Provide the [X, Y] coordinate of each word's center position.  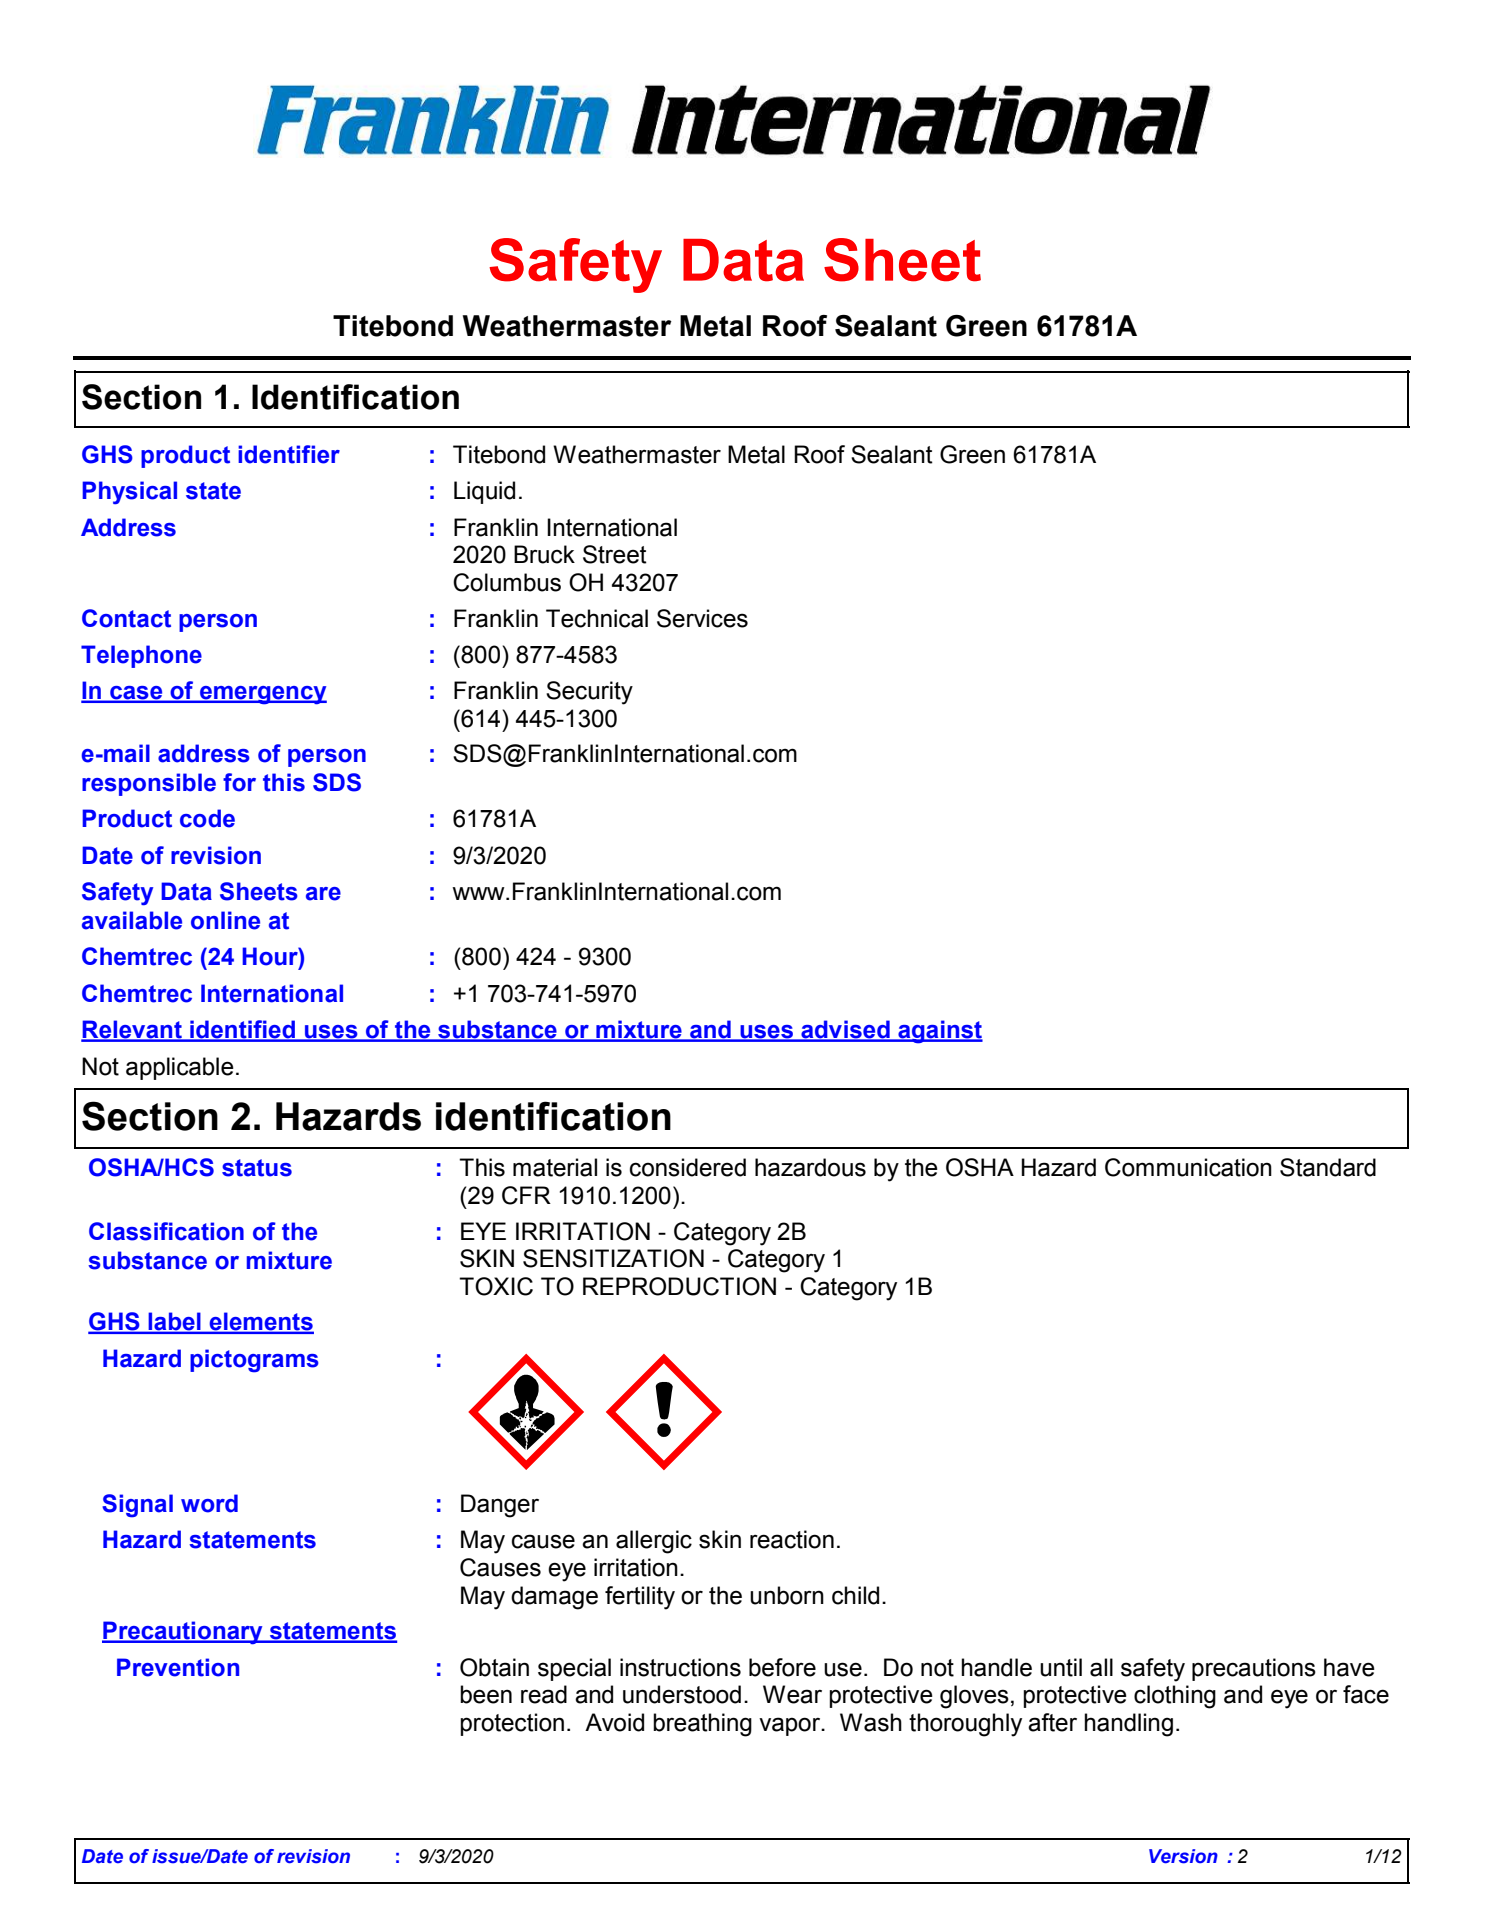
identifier [289, 454]
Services [702, 618]
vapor [791, 1726]
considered [688, 1167]
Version [1183, 1856]
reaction [792, 1539]
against [939, 1032]
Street [615, 554]
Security [589, 693]
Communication [1188, 1167]
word [209, 1503]
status [257, 1168]
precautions [1254, 1669]
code [207, 818]
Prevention [178, 1667]
